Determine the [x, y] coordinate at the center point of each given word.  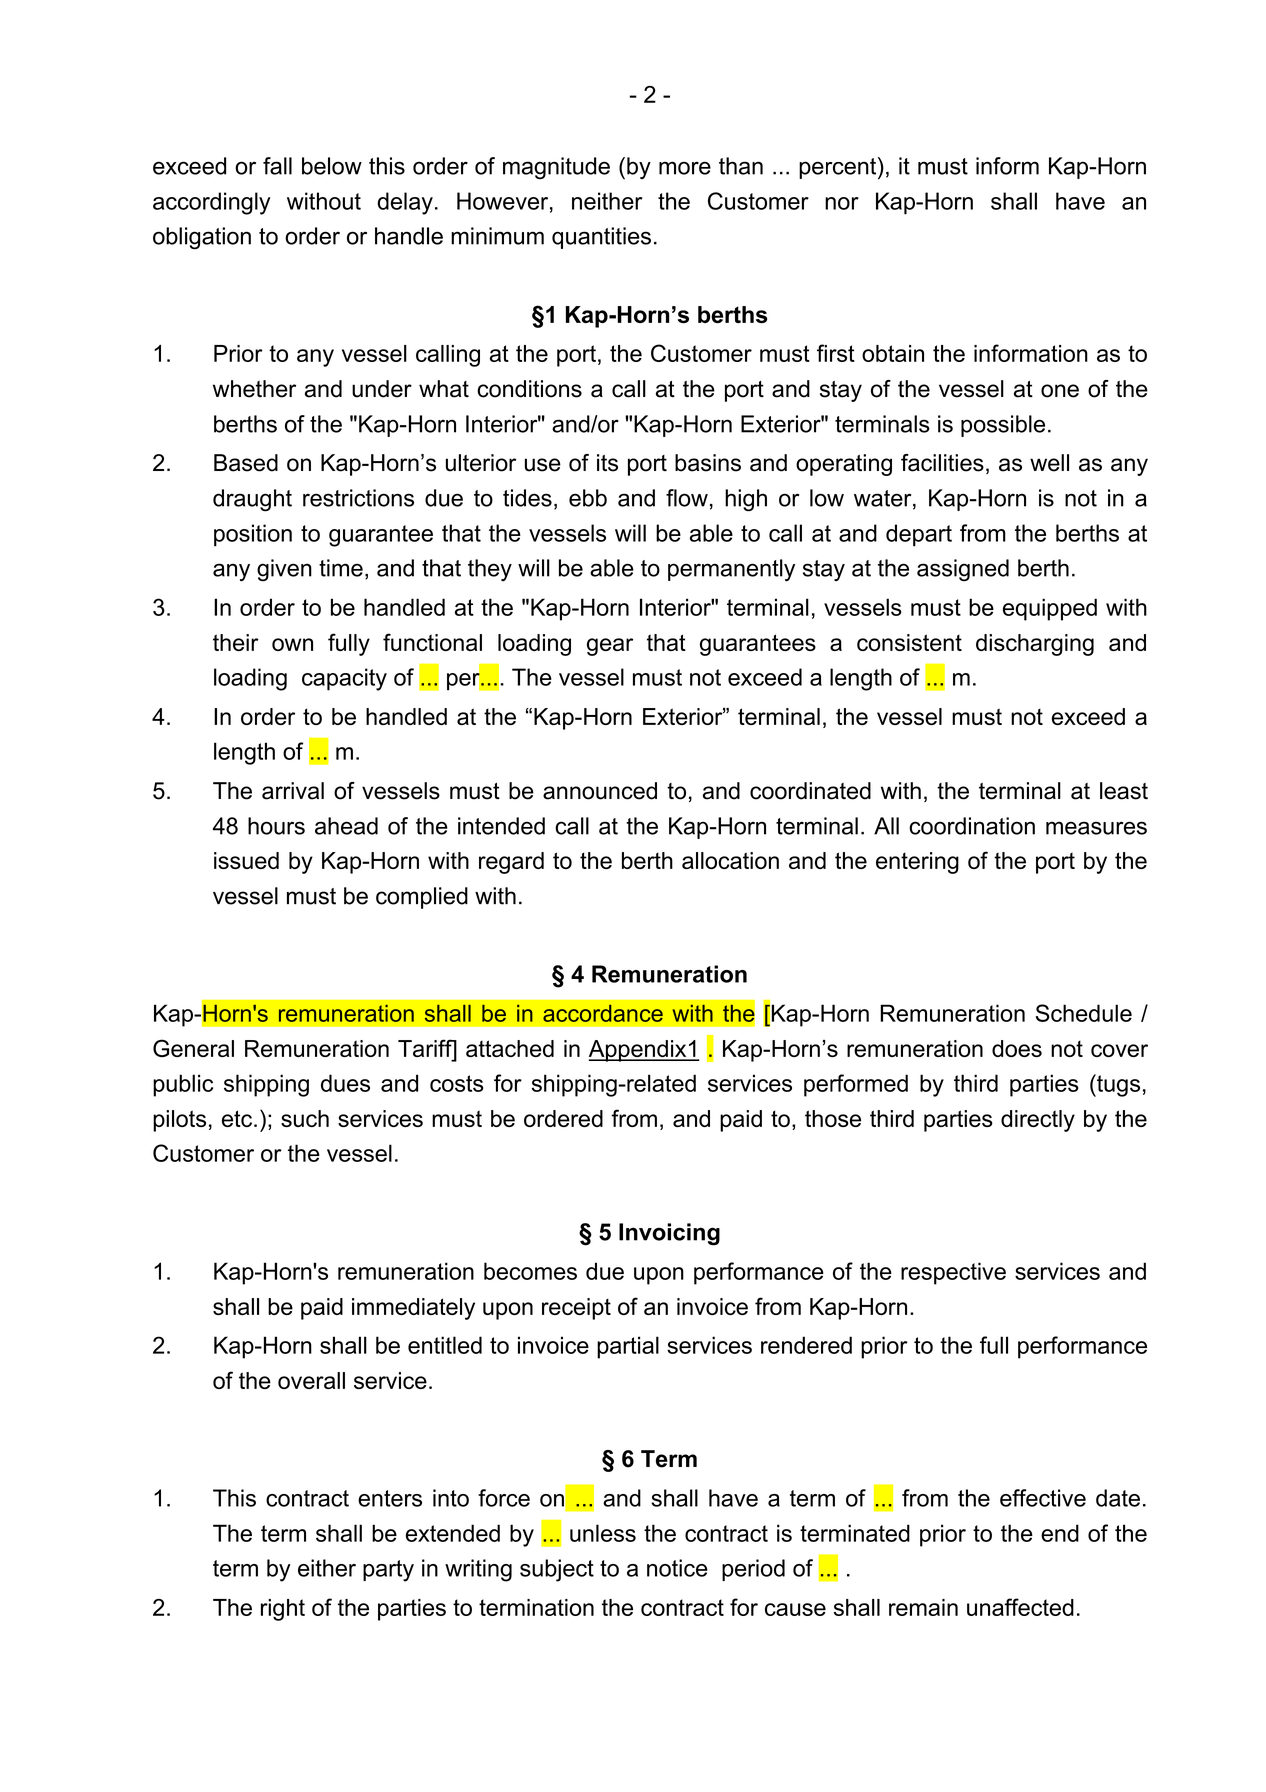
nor [842, 203]
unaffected [1020, 1607]
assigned [963, 570]
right [283, 1610]
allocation [730, 860]
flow [687, 498]
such [305, 1118]
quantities [601, 238]
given [284, 570]
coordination [972, 826]
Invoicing [669, 1234]
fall [277, 166]
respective [953, 1273]
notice [677, 1568]
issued [246, 860]
